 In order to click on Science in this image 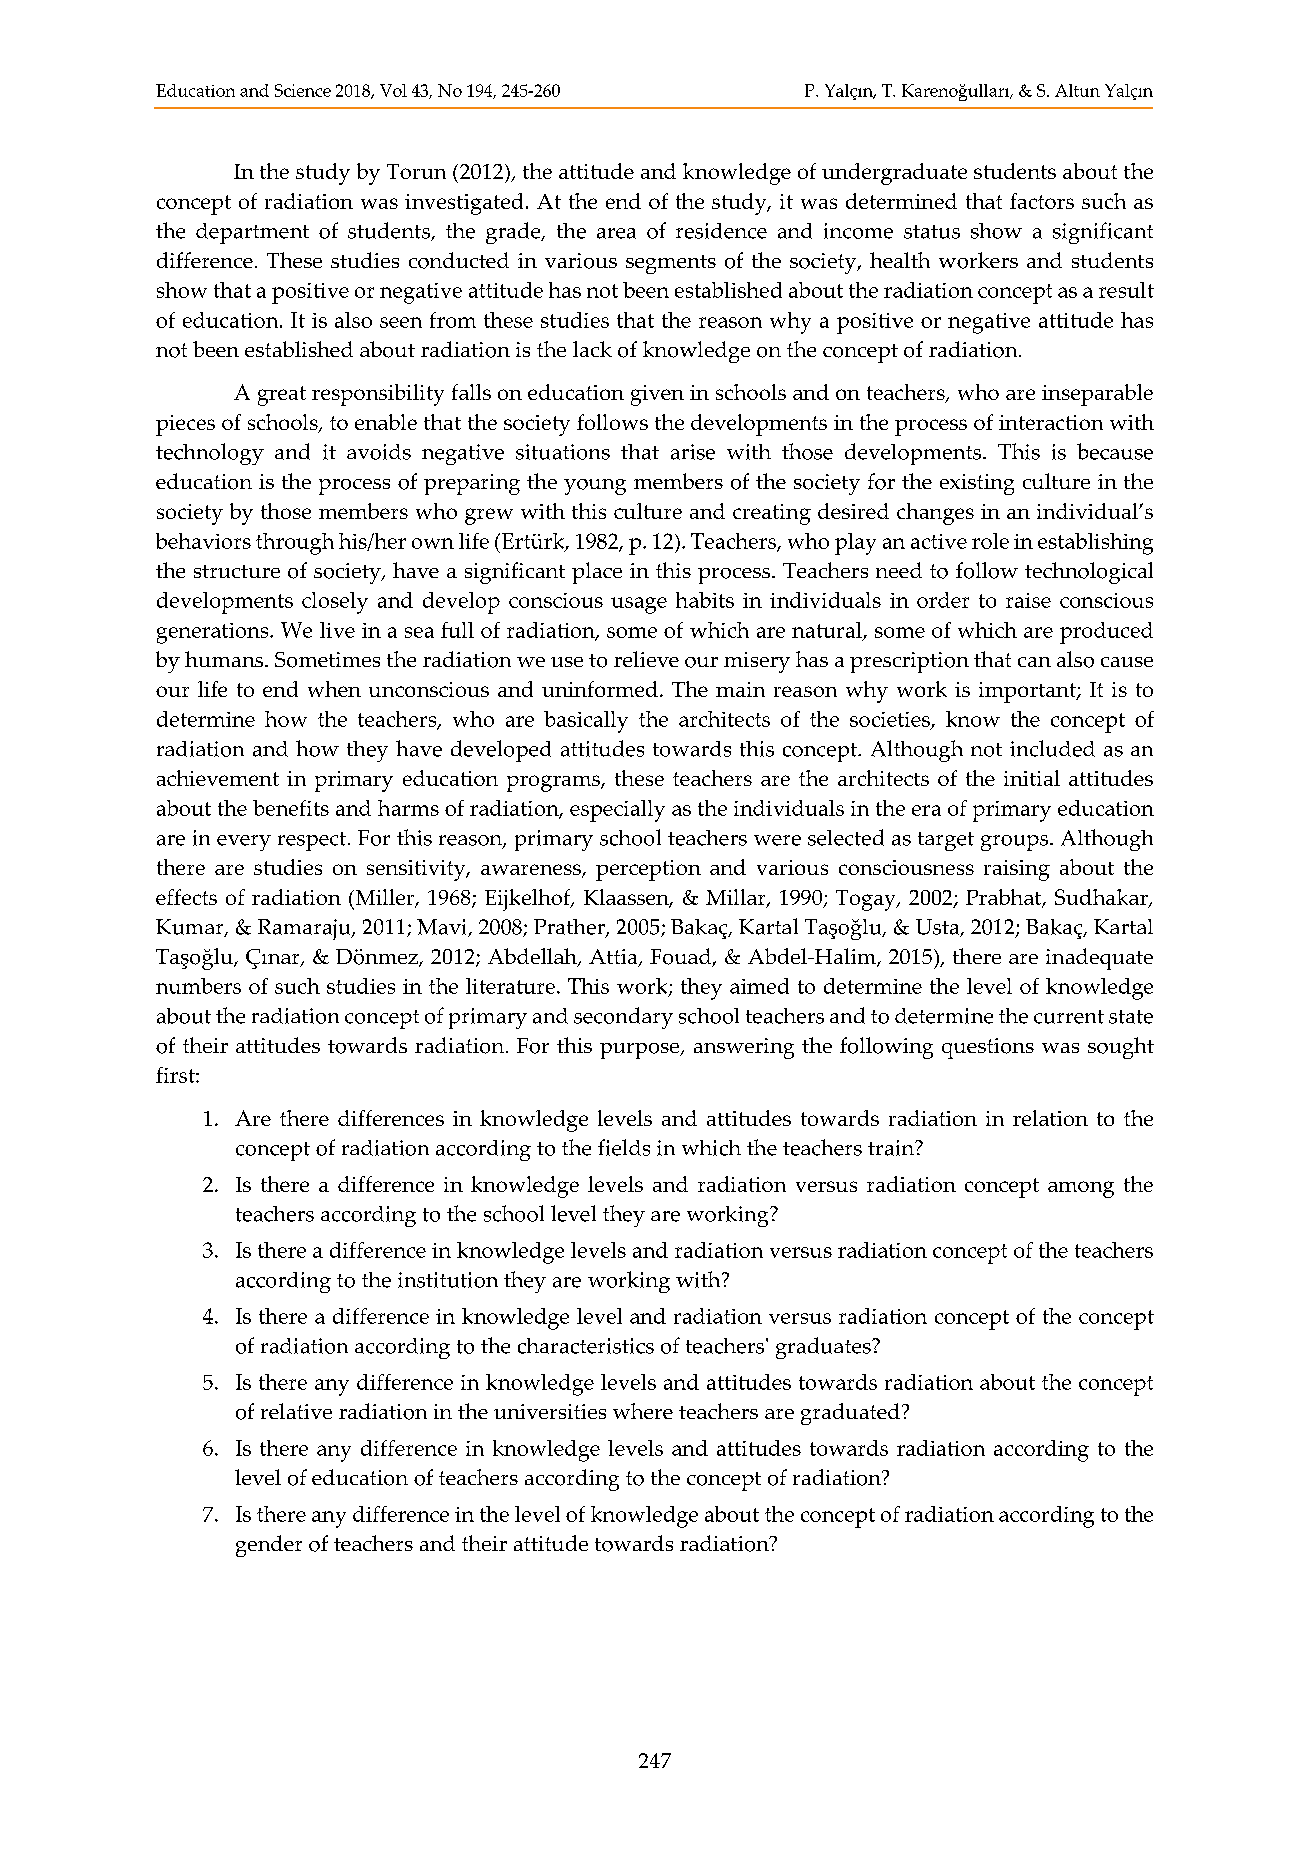, I will do `click(303, 90)`.
